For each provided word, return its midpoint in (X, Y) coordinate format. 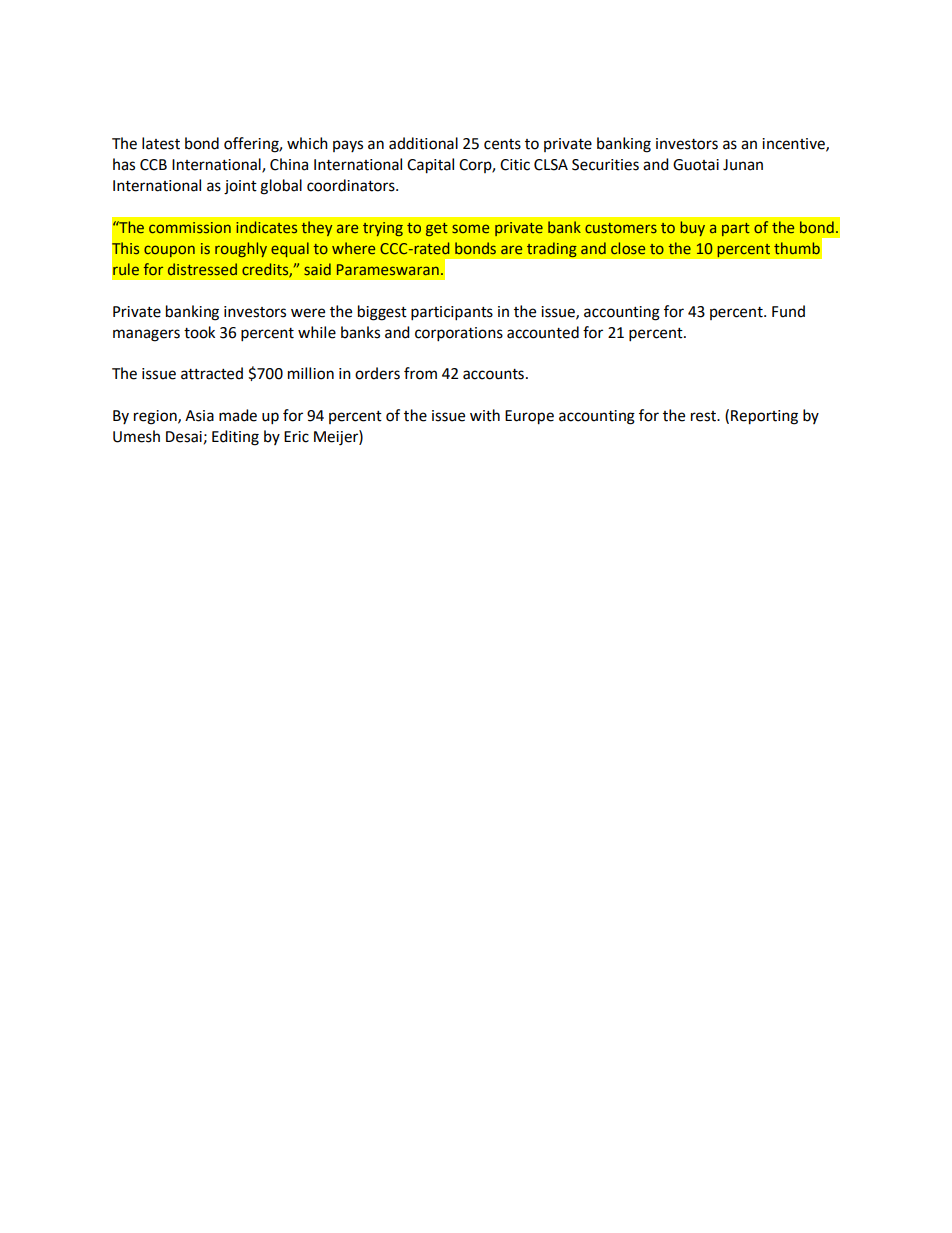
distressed (202, 269)
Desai (184, 437)
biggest (382, 313)
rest (705, 416)
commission (190, 227)
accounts (493, 374)
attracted (212, 373)
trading (552, 250)
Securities (605, 165)
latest (161, 143)
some (470, 228)
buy (693, 228)
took (199, 332)
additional (423, 143)
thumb (797, 248)
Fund (788, 311)
